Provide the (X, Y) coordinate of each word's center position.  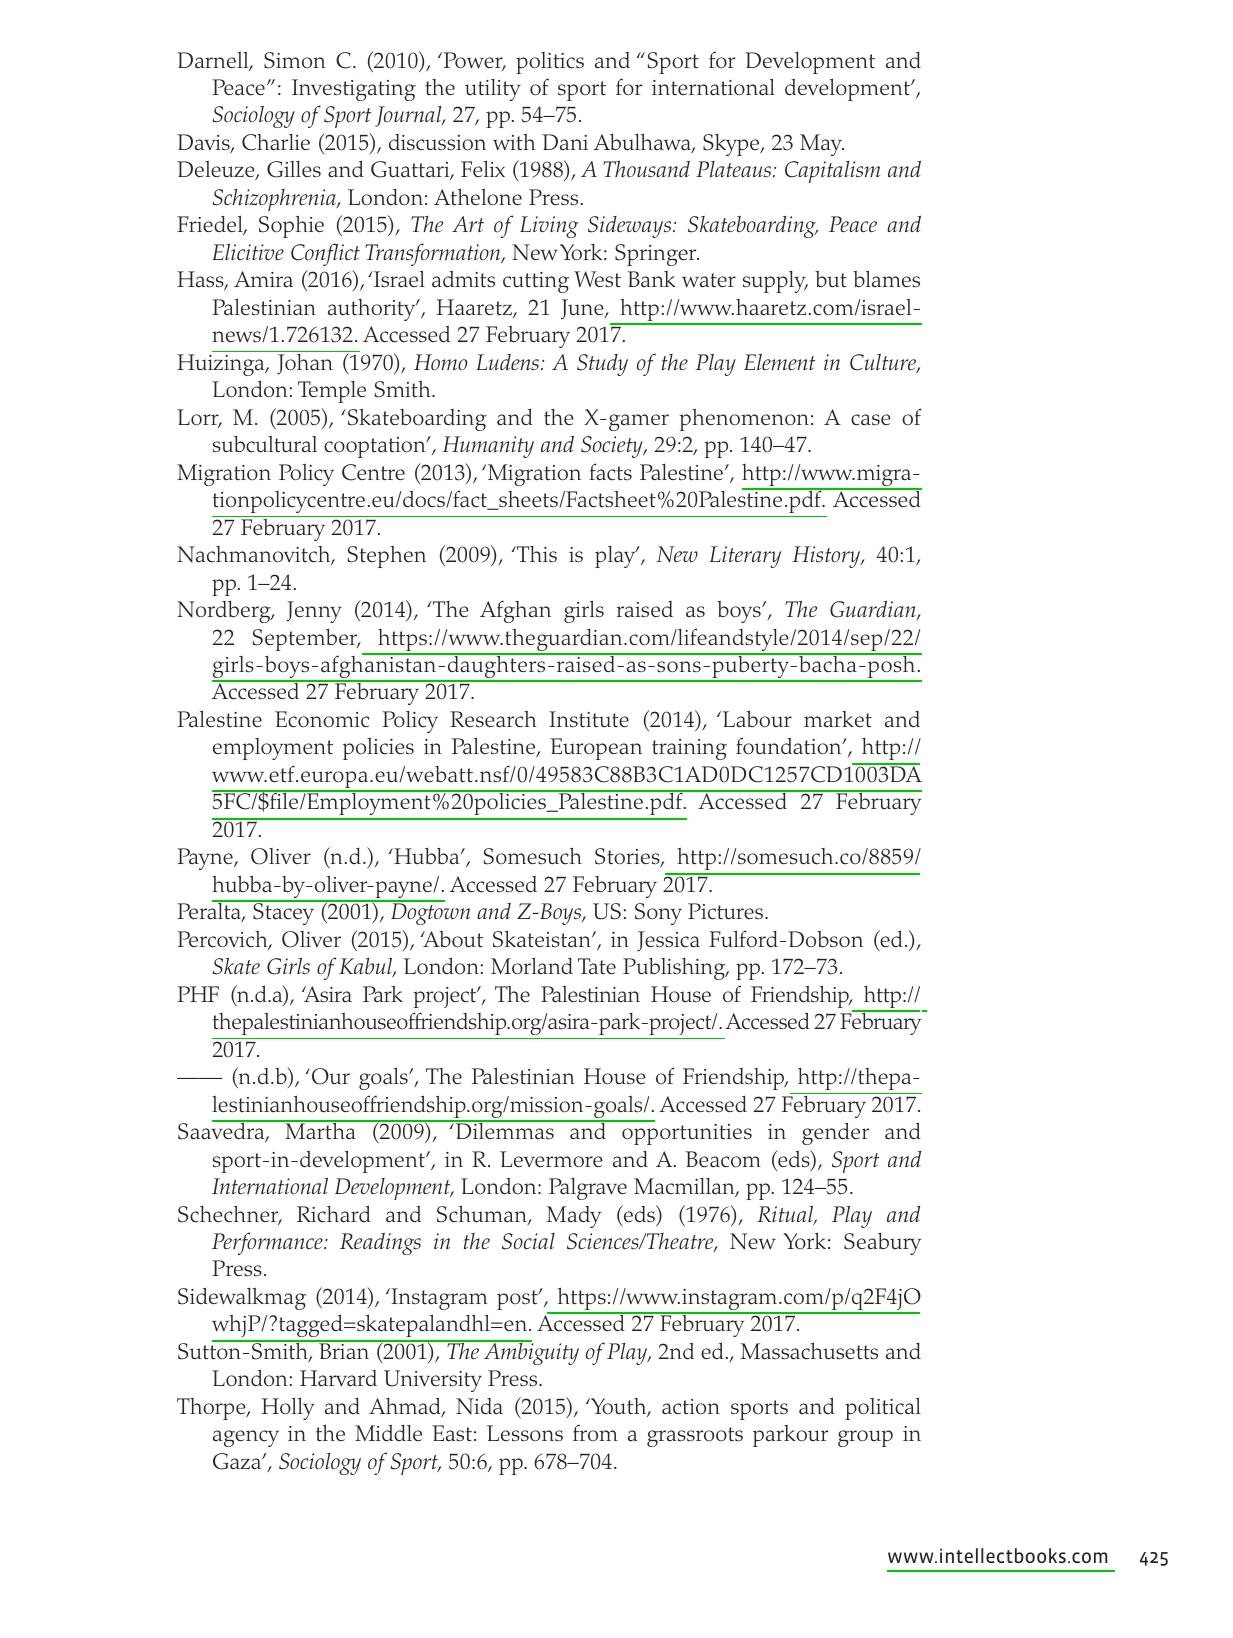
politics (550, 63)
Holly (288, 1408)
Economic (322, 719)
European (596, 749)
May (822, 145)
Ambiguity (530, 1353)
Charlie (276, 142)
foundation (790, 746)
